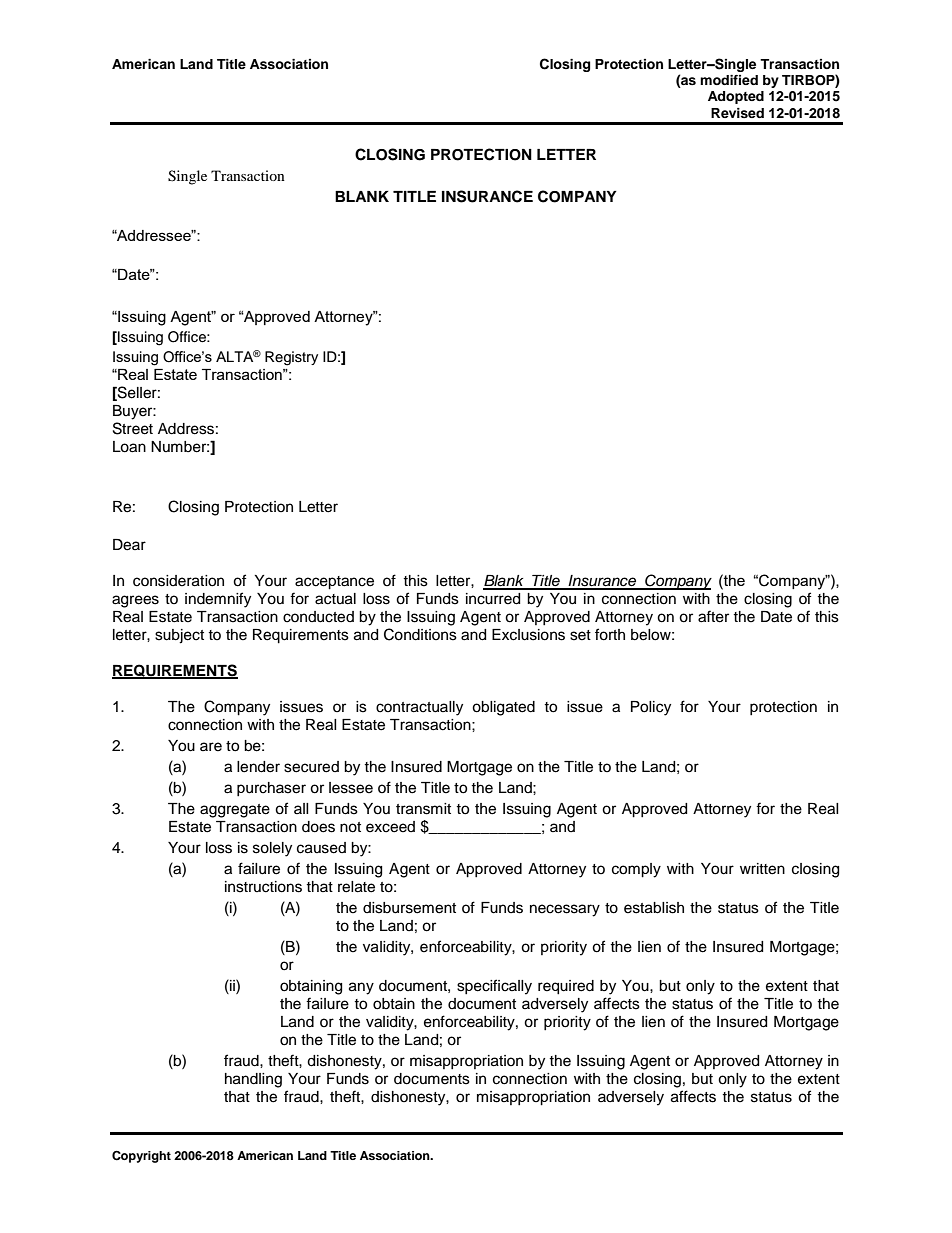 The image size is (952, 1233). Describe the element at coordinates (420, 634) in the screenshot. I see `Conditions` at that location.
